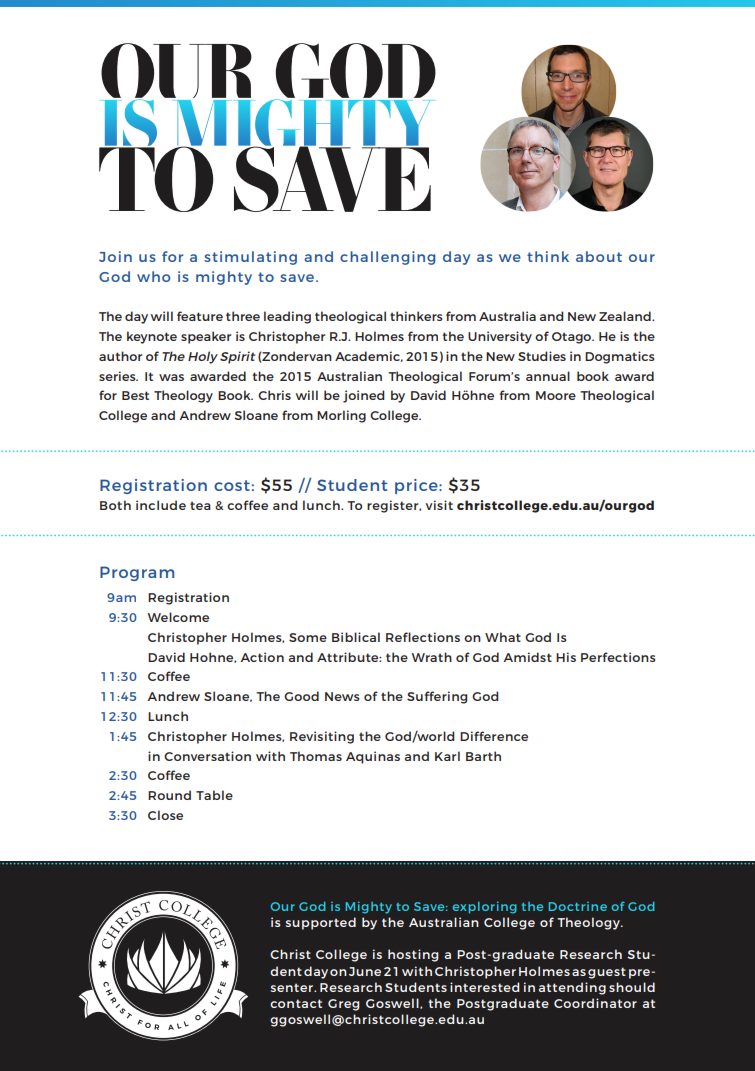 This page has width=755, height=1071. I want to click on price, so click(417, 486).
